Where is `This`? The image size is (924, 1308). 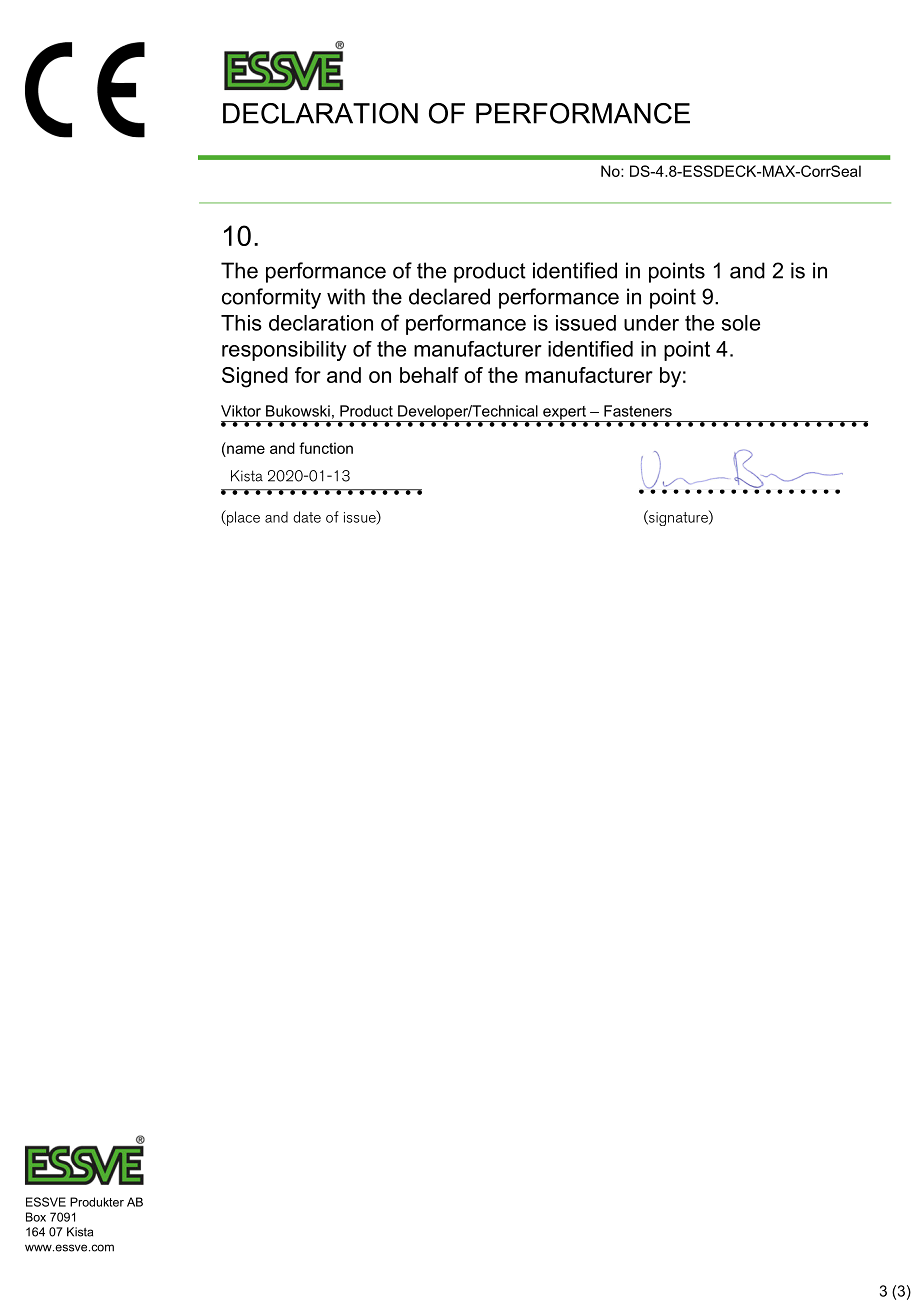
This is located at coordinates (241, 323).
